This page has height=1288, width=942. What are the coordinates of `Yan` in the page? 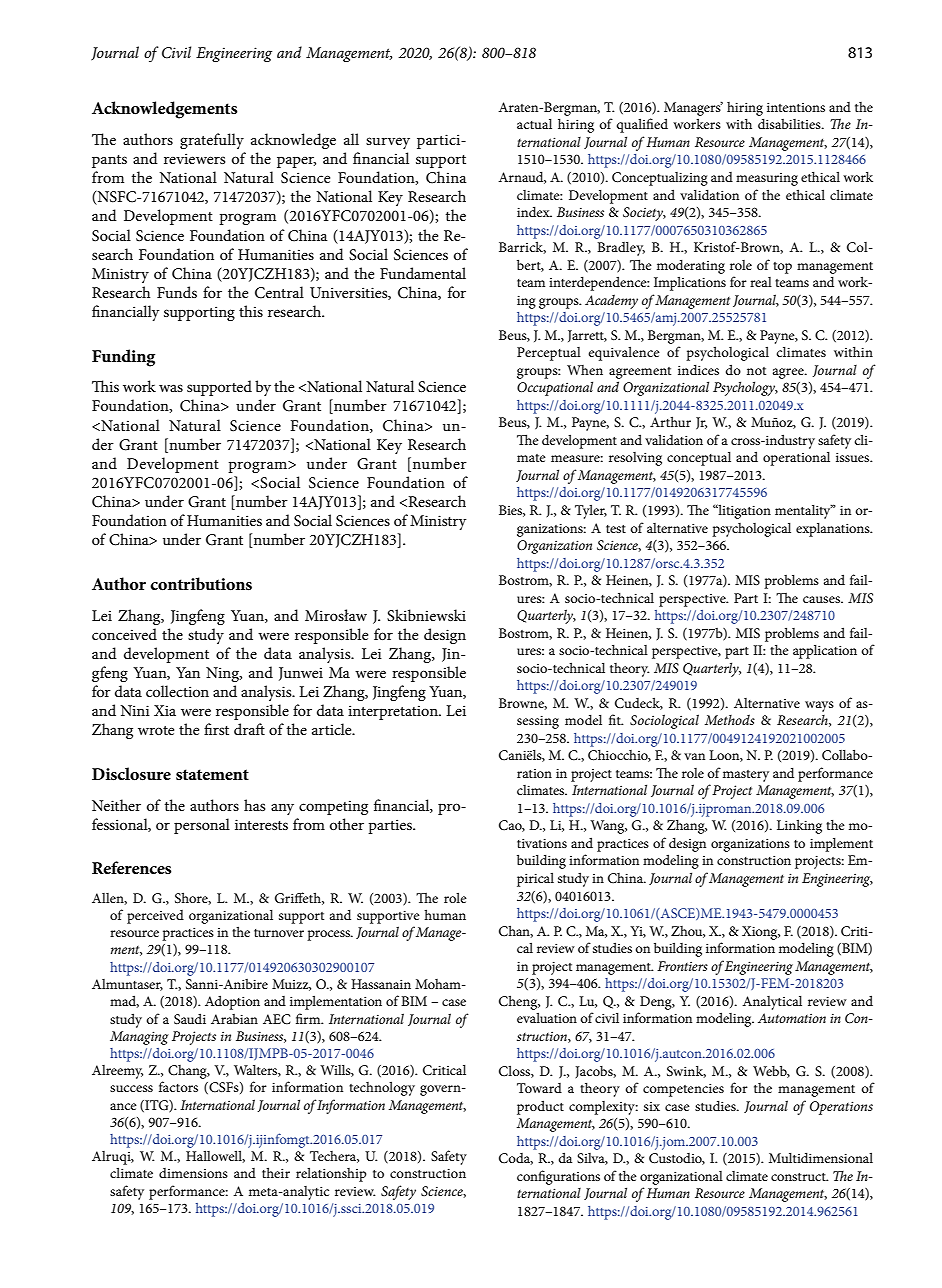 It's located at (188, 672).
